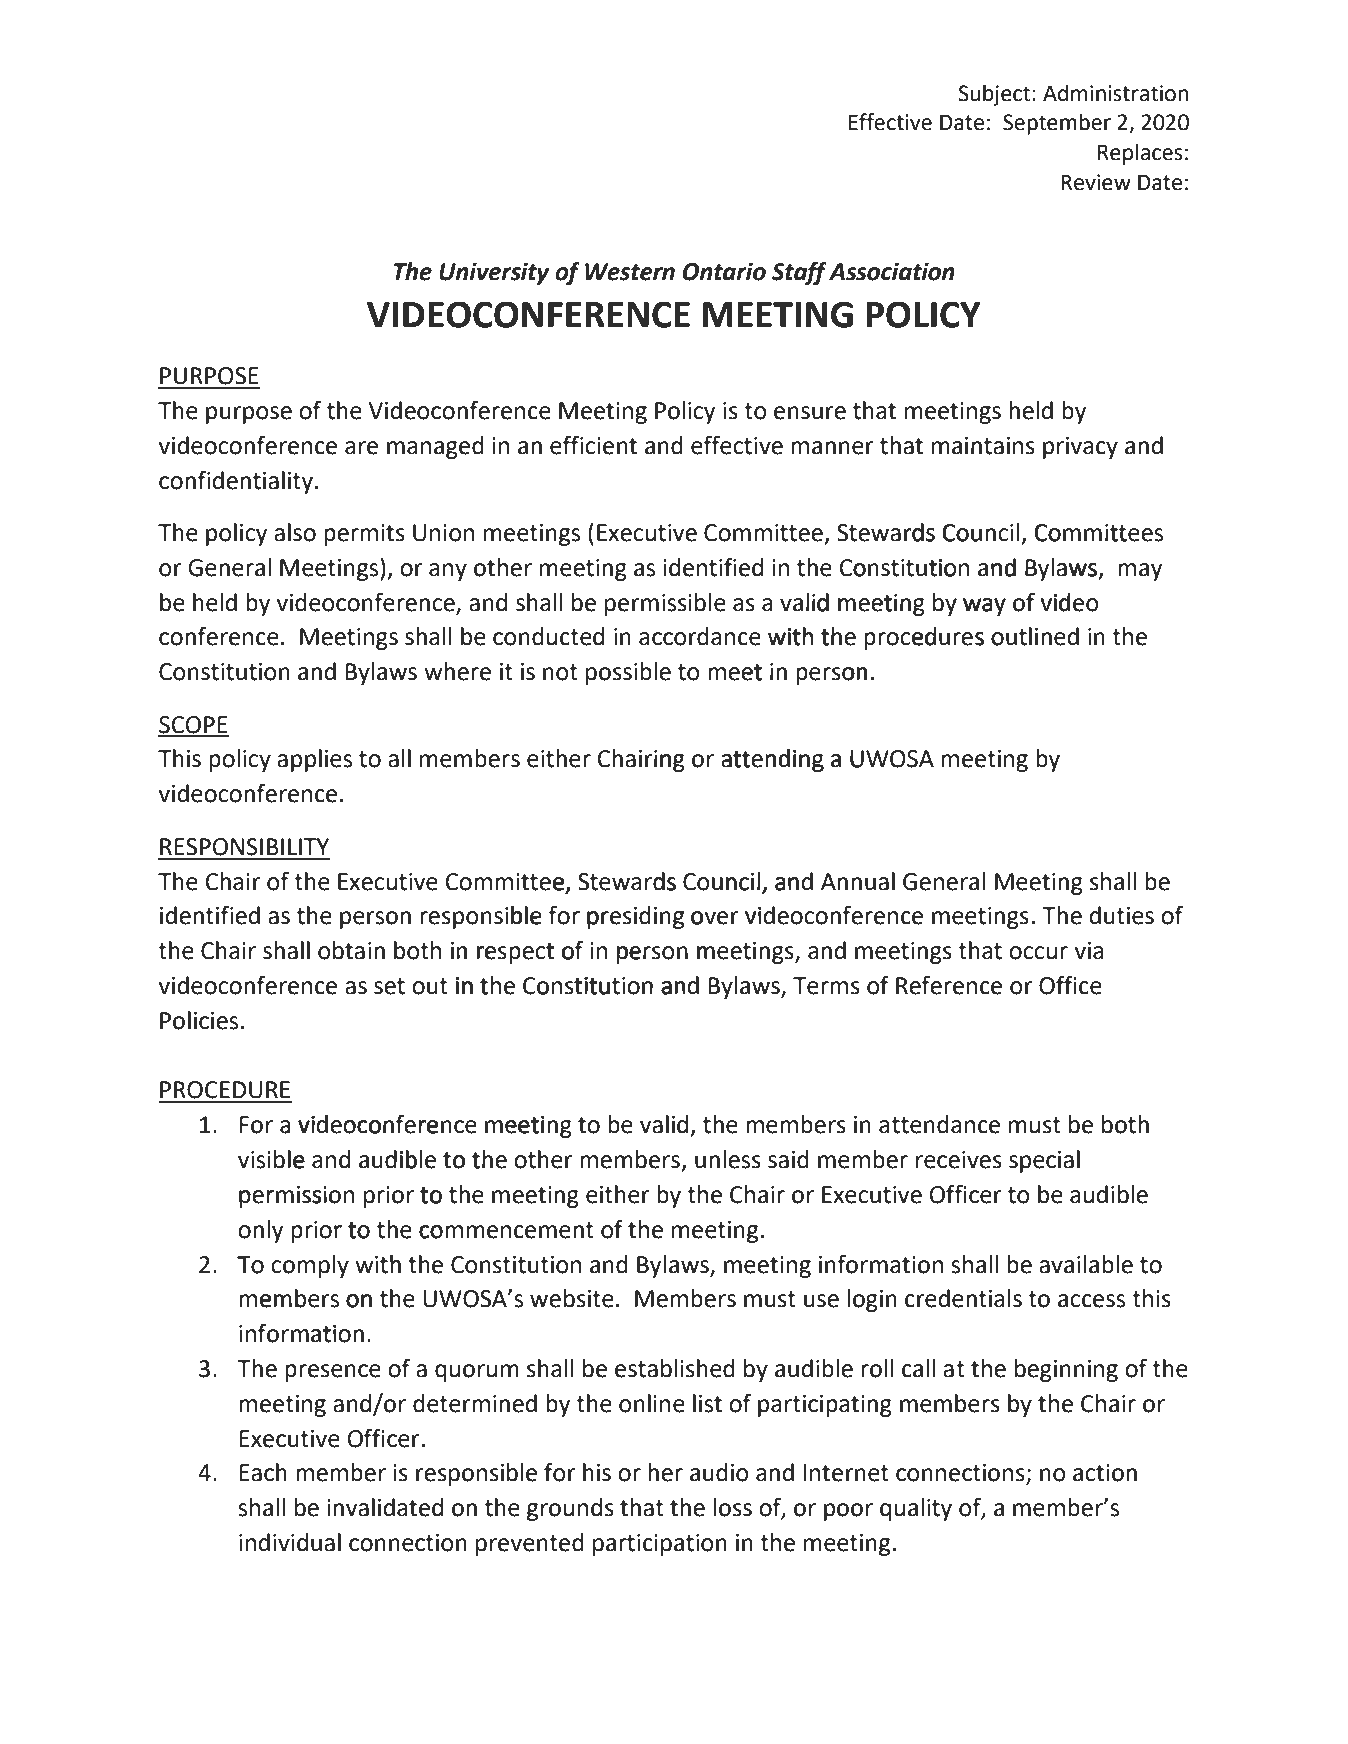 The height and width of the image is (1744, 1348). What do you see at coordinates (1057, 124) in the image?
I see `September` at bounding box center [1057, 124].
